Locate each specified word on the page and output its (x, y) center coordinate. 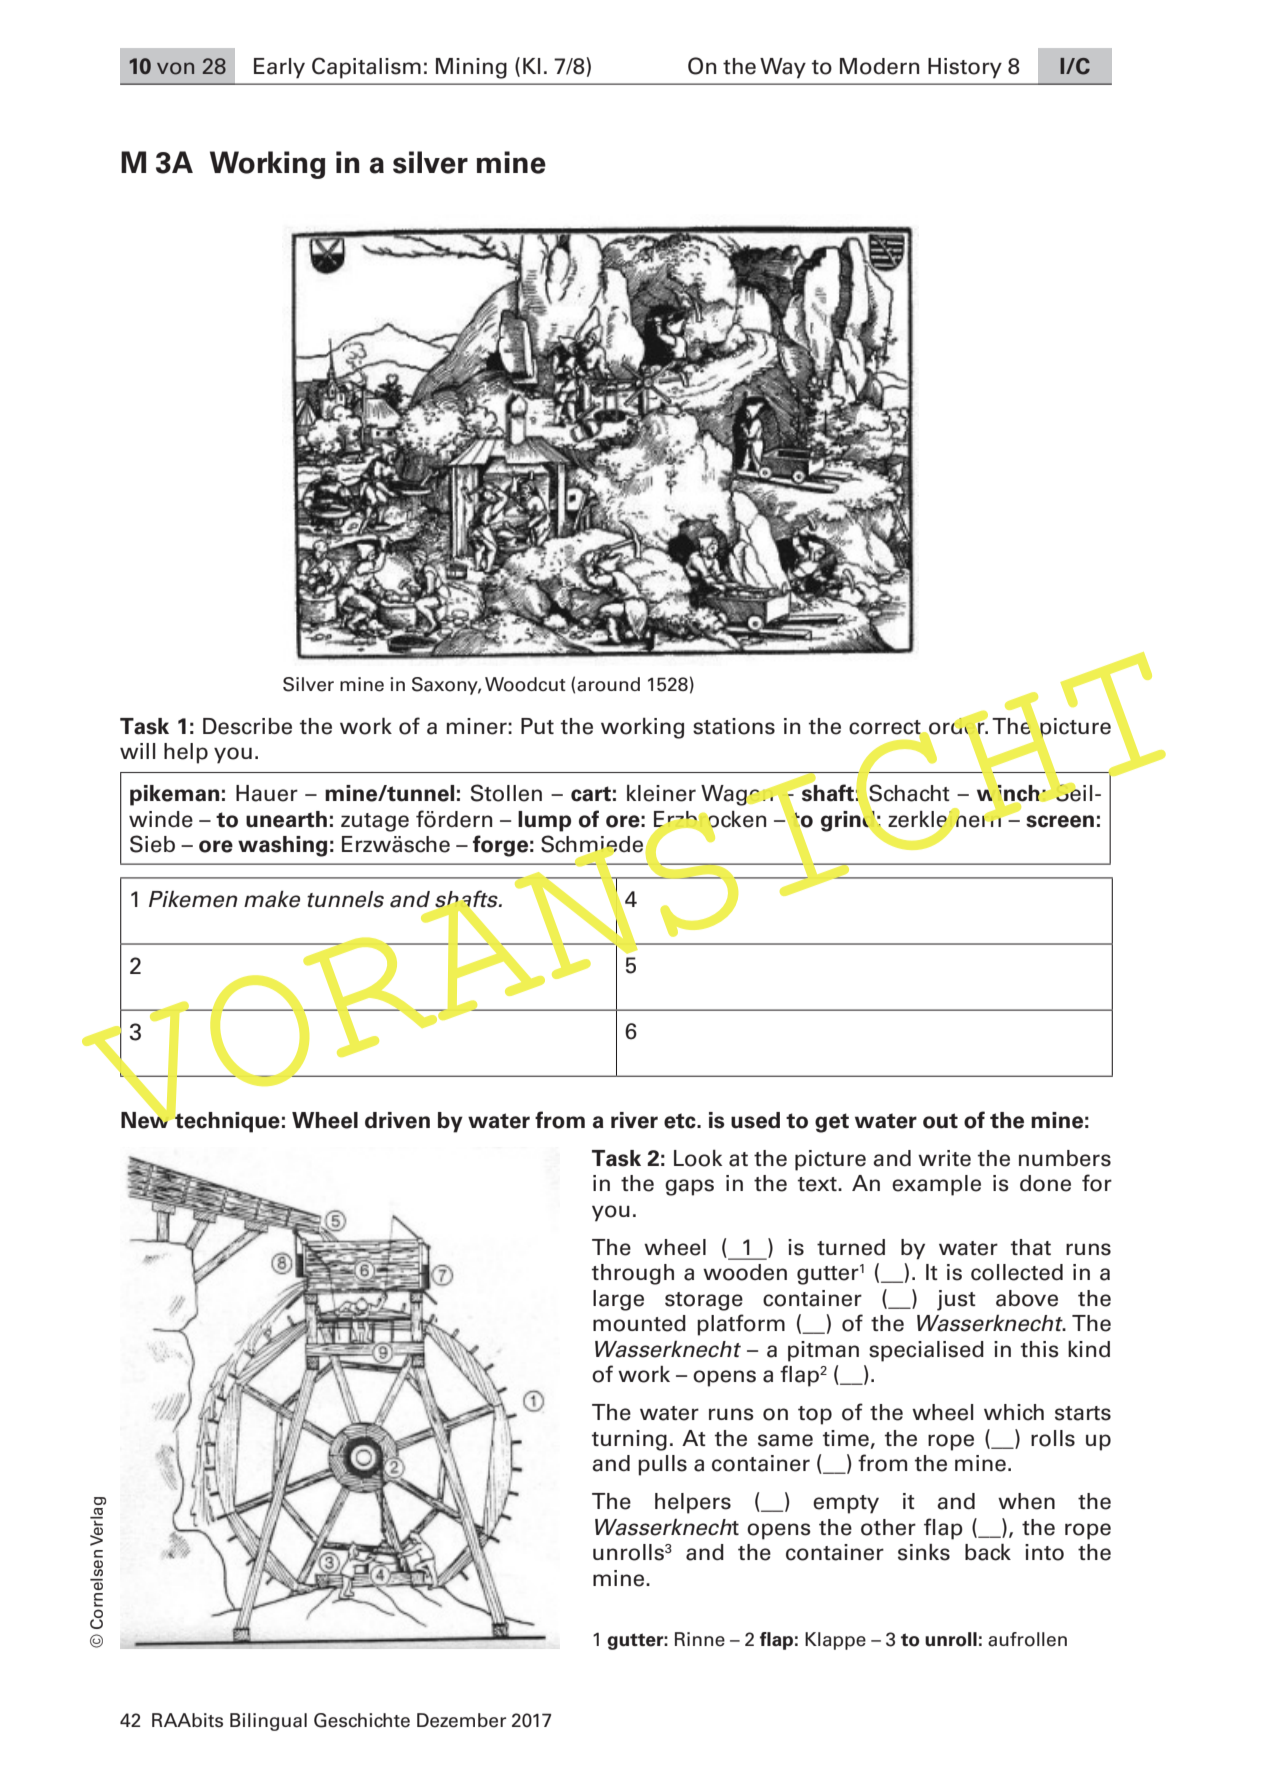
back (988, 1552)
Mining (471, 68)
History (965, 68)
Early (279, 68)
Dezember (461, 1720)
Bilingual (268, 1722)
